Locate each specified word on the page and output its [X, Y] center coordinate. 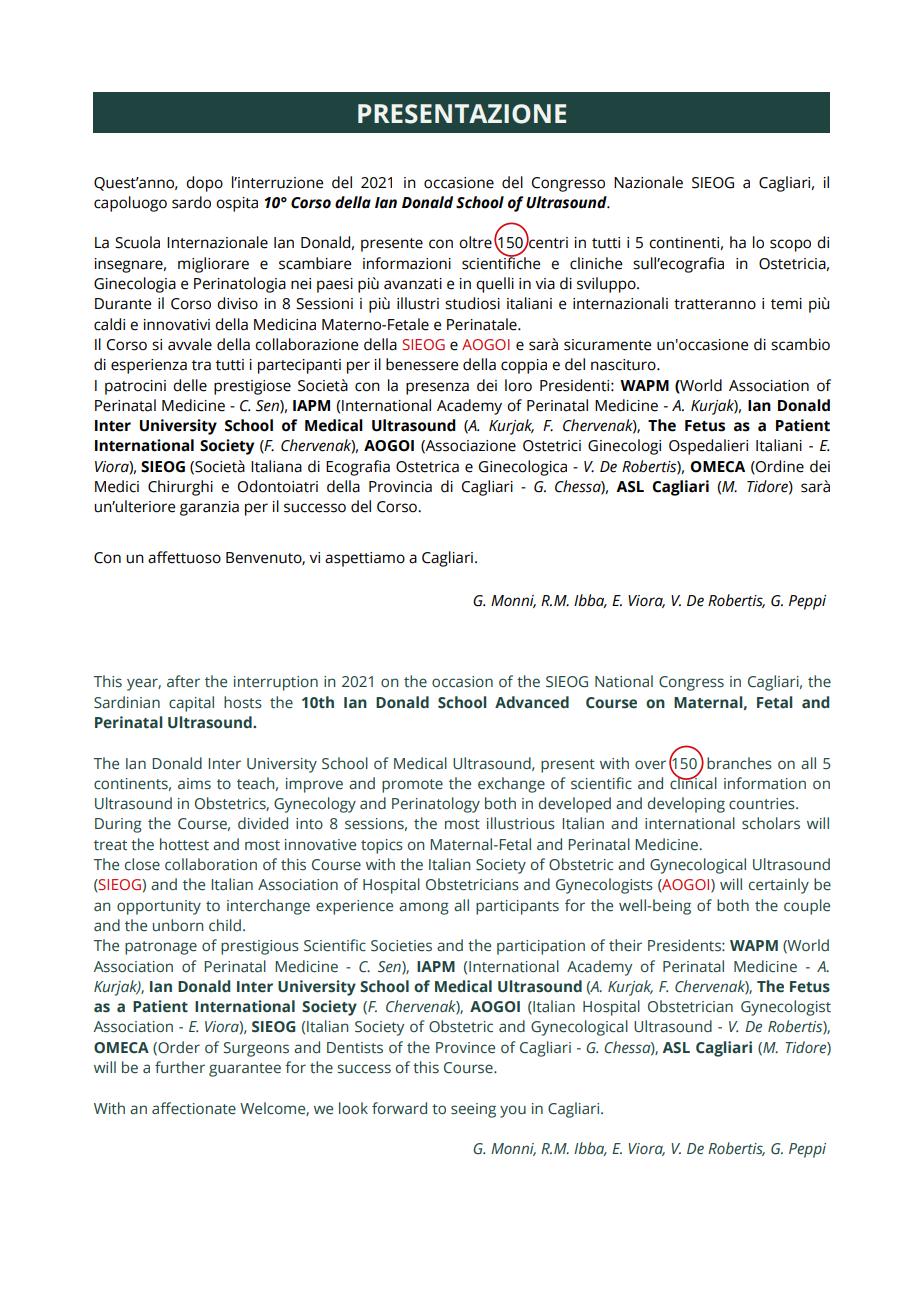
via [545, 284]
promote [412, 786]
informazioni [407, 263]
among [424, 908]
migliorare [213, 265]
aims [194, 784]
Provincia [400, 487]
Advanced [532, 702]
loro [518, 385]
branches [739, 763]
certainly [779, 886]
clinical [693, 782]
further [180, 1067]
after [183, 681]
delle [190, 385]
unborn [178, 925]
